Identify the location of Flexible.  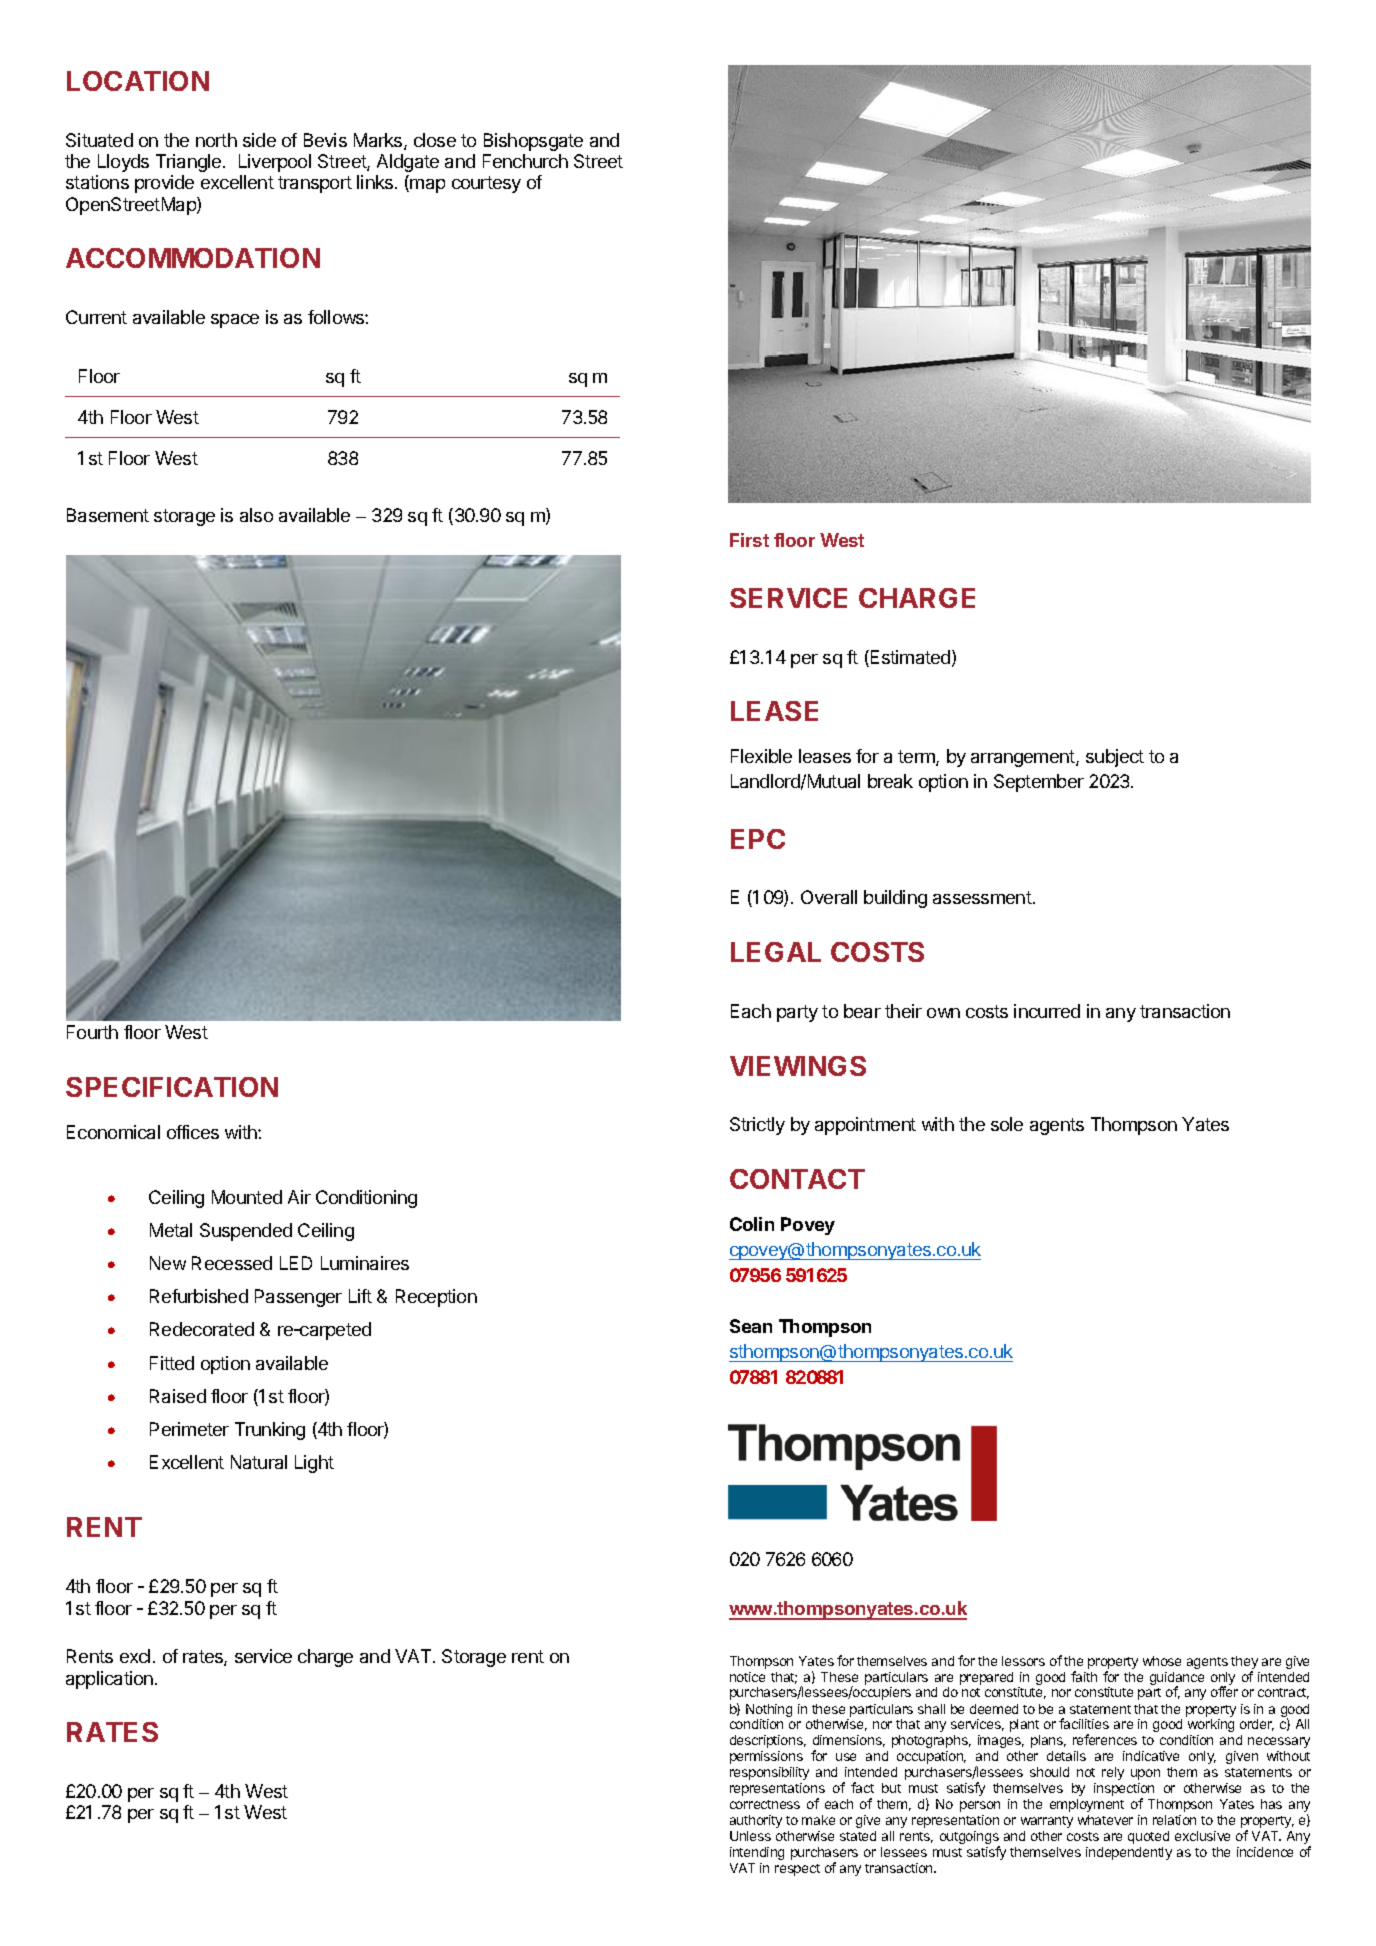
(761, 756).
